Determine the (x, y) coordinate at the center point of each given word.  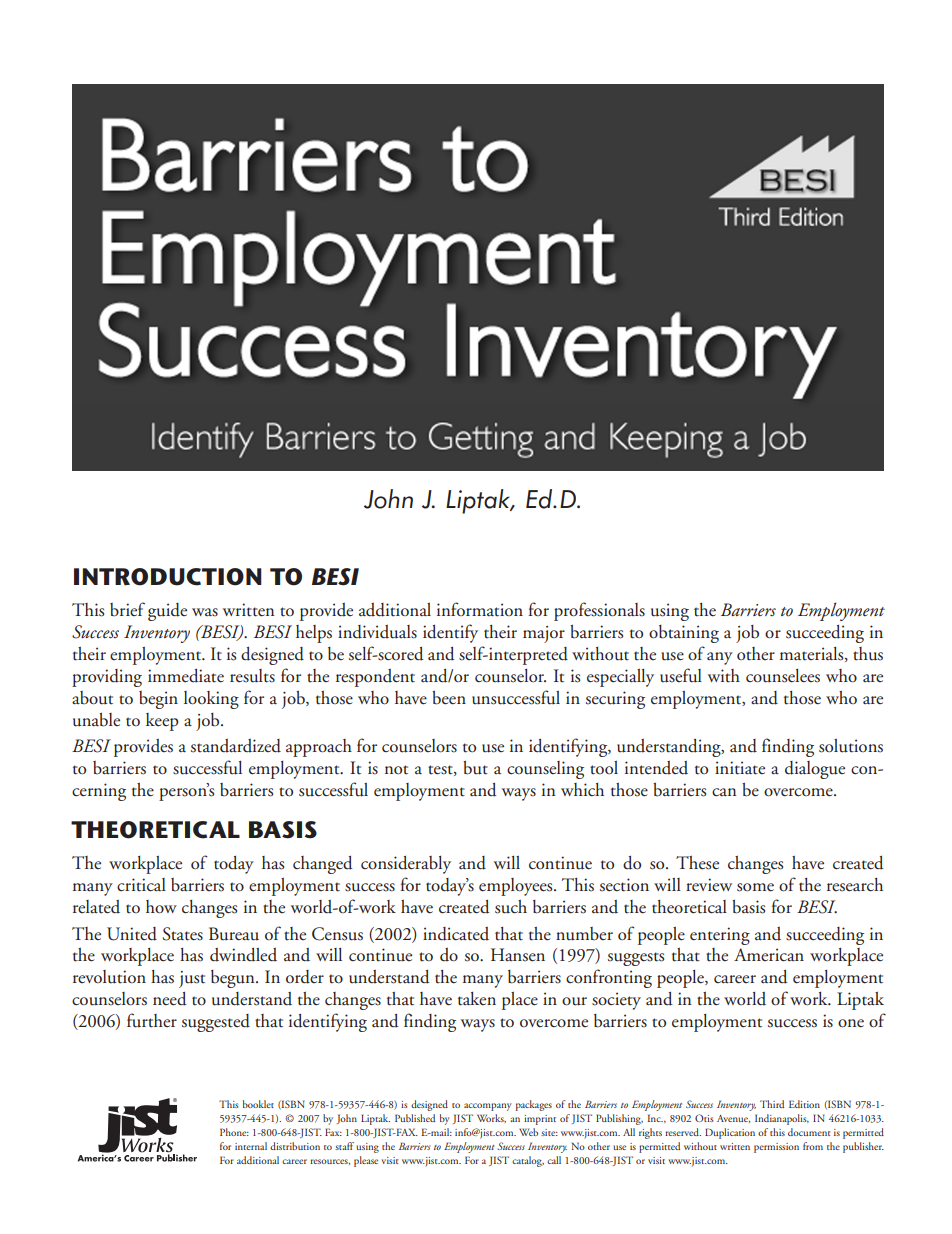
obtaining (684, 634)
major (544, 634)
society (616, 1001)
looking (211, 700)
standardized (236, 746)
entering (720, 936)
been (449, 698)
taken (477, 999)
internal (251, 1146)
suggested (216, 1023)
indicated (456, 934)
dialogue (815, 770)
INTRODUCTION (168, 577)
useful (681, 675)
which (582, 789)
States (182, 934)
